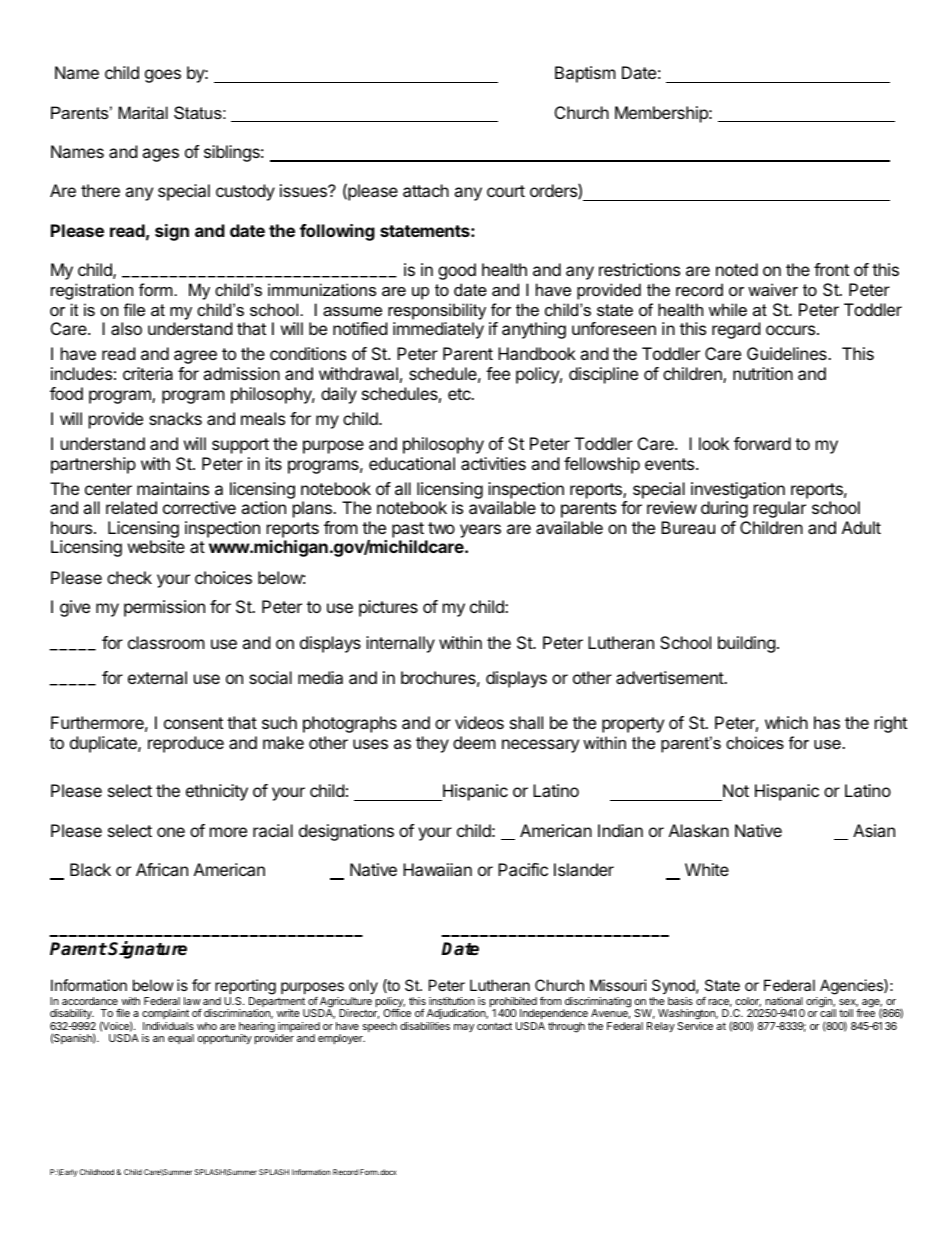 The width and height of the page is (952, 1233). What do you see at coordinates (217, 792) in the page?
I see `ethnicity` at bounding box center [217, 792].
